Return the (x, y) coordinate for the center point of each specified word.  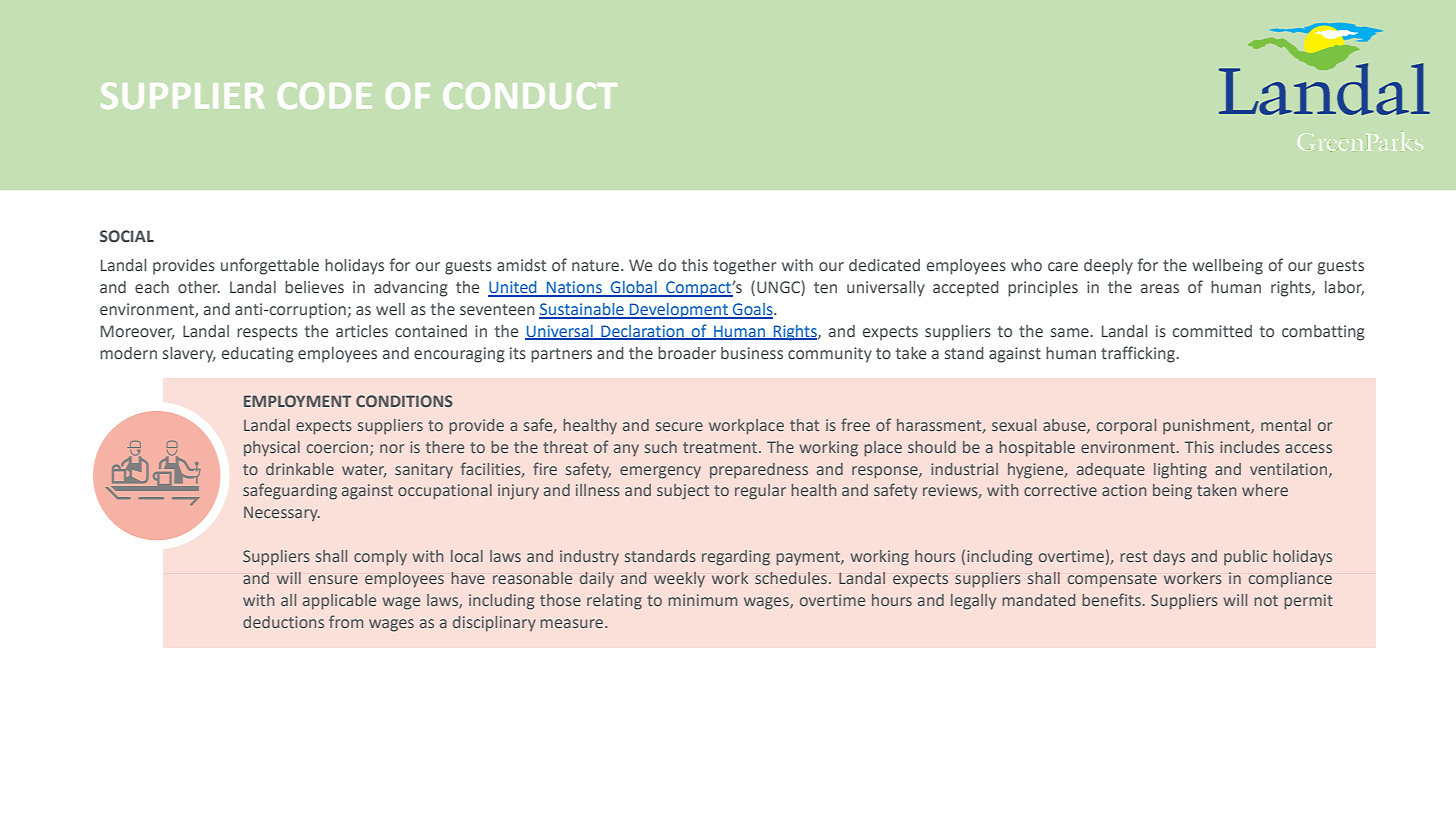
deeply (1108, 267)
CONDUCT (530, 95)
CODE (325, 95)
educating (258, 355)
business (752, 353)
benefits (1111, 599)
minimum (702, 600)
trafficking (1139, 354)
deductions (283, 622)
